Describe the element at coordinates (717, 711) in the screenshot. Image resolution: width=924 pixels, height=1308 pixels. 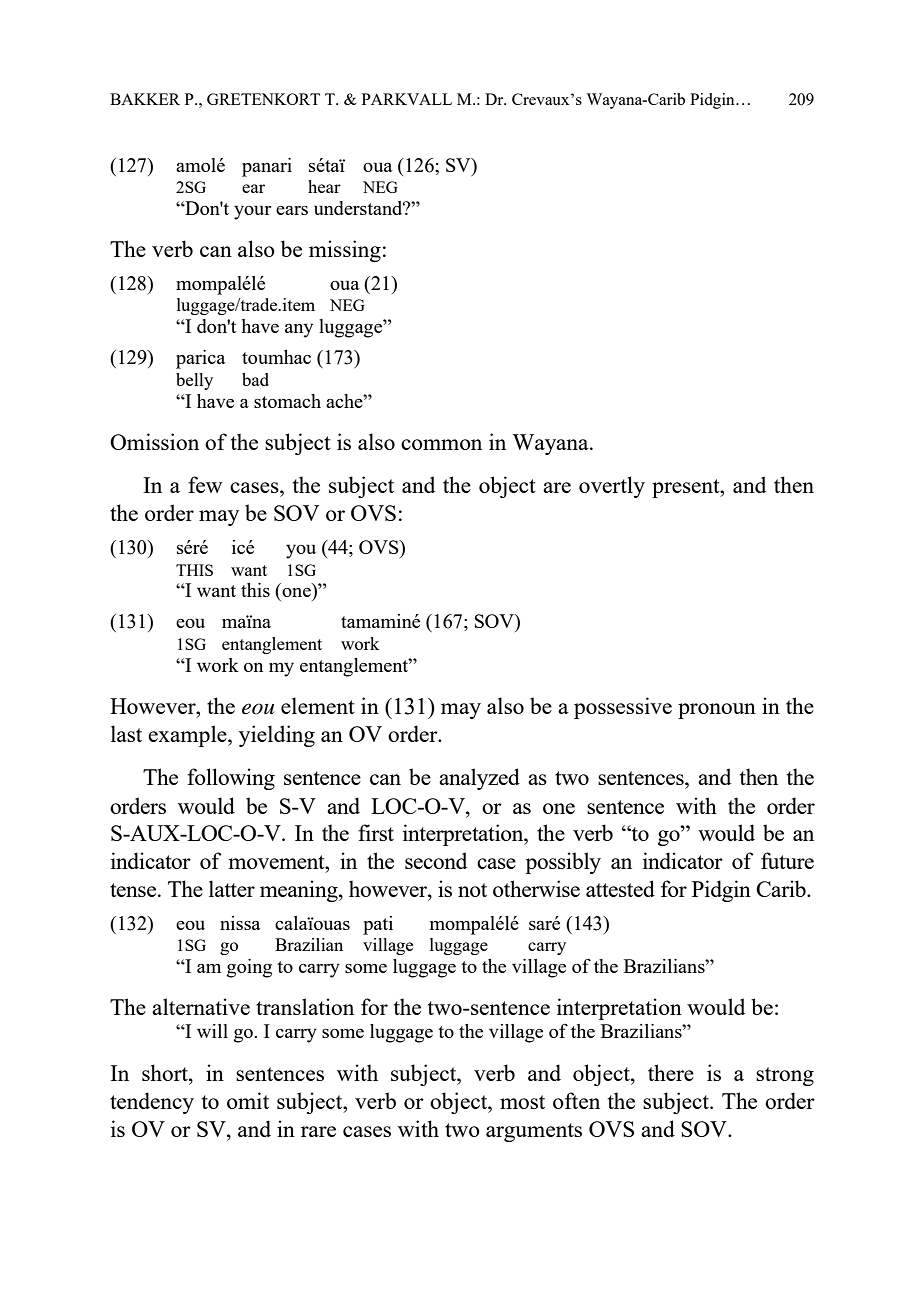
I see `pronoun` at that location.
